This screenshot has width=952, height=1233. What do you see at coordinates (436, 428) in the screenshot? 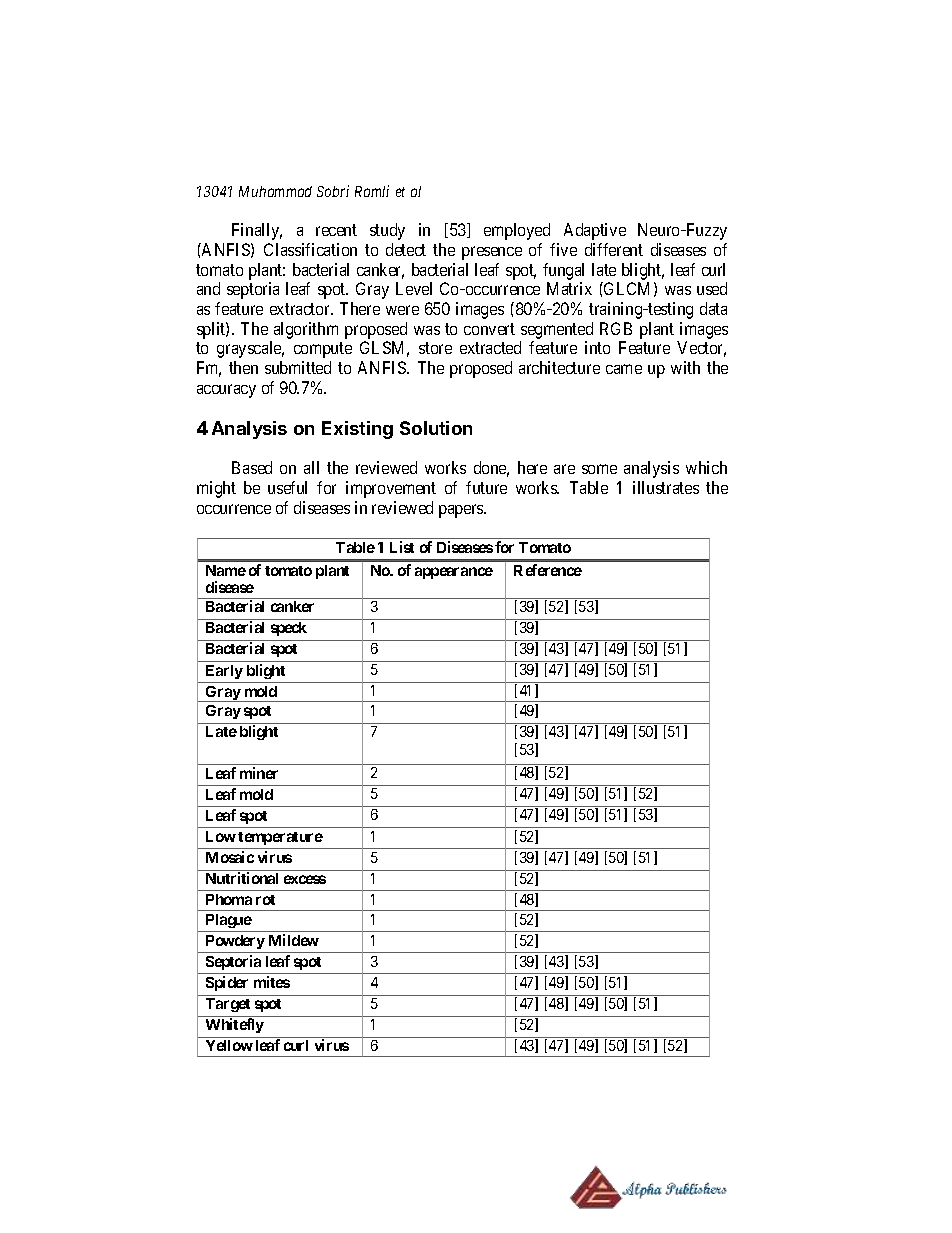
I see `Solution` at bounding box center [436, 428].
